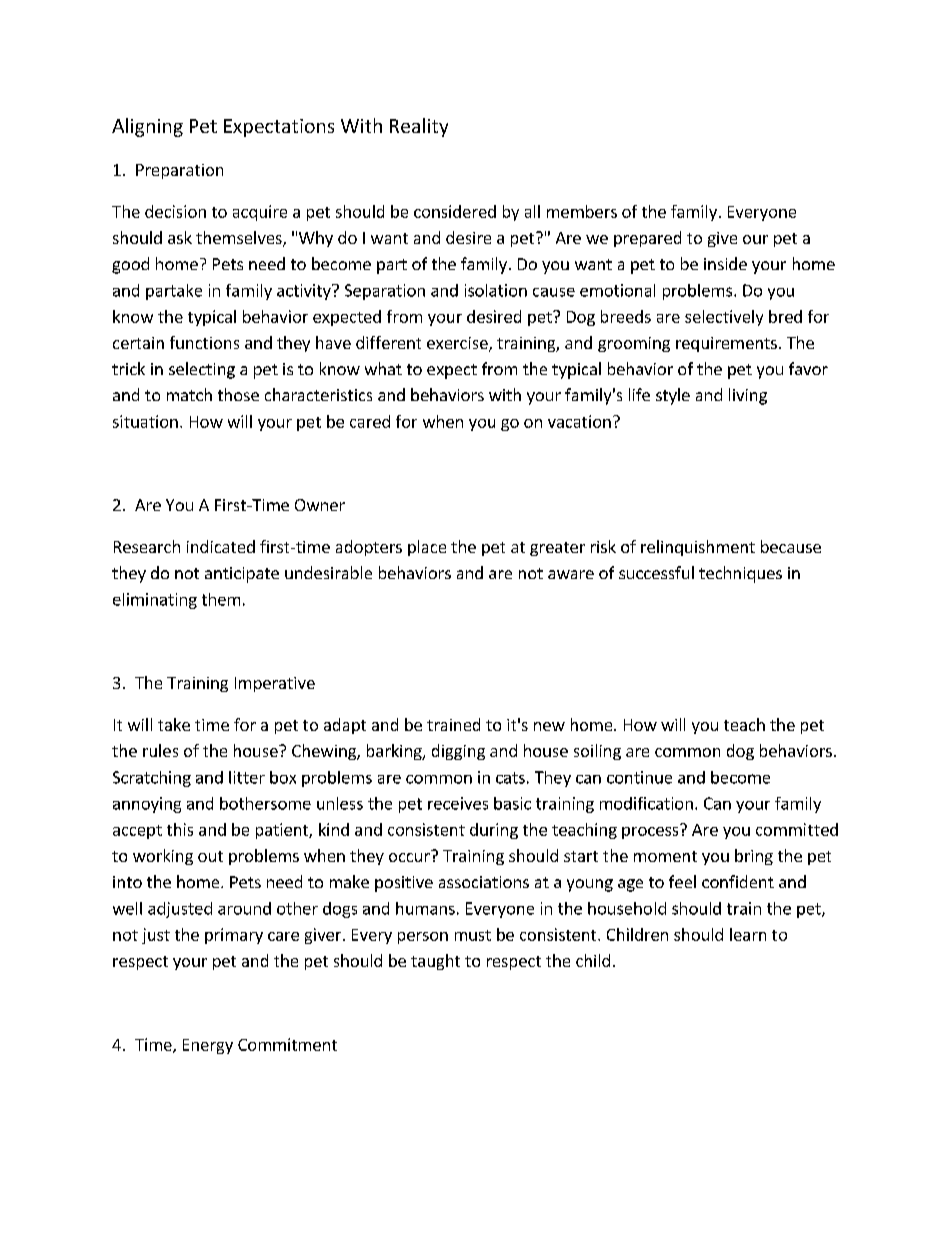  What do you see at coordinates (208, 1046) in the page?
I see `Energy` at bounding box center [208, 1046].
